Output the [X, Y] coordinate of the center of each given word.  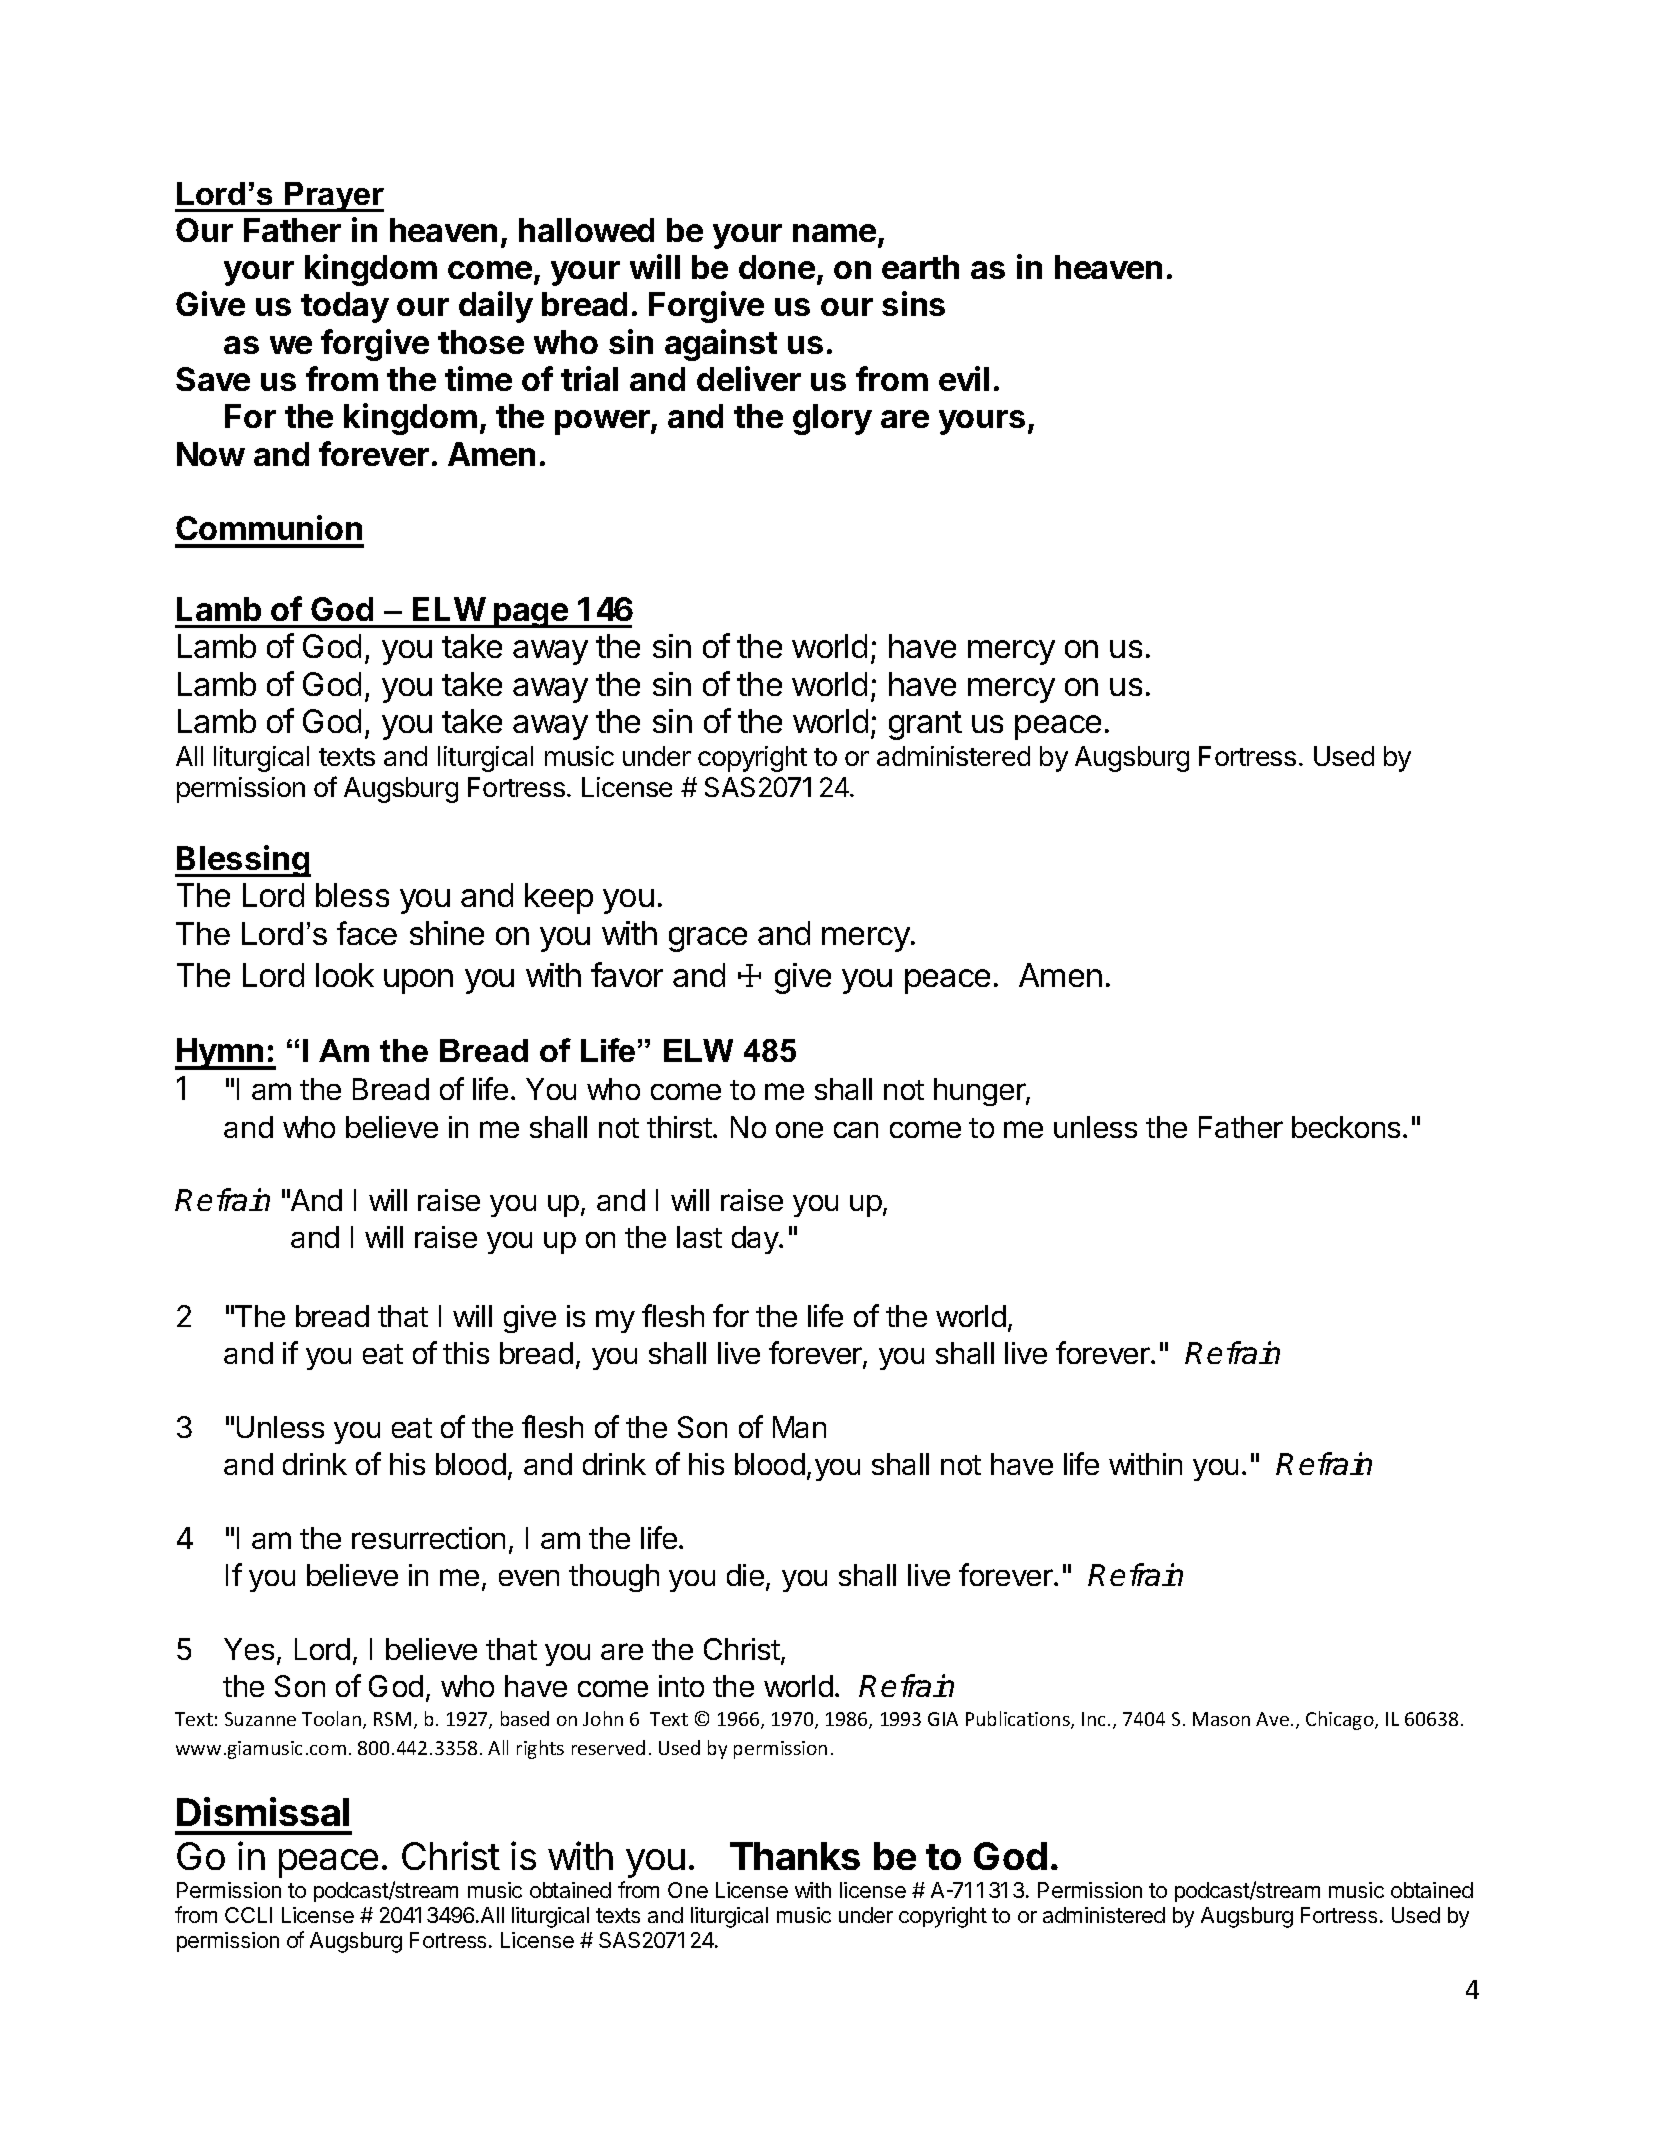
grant [925, 725]
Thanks [795, 1856]
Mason [1221, 1719]
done [777, 267]
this [466, 1353]
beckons [1346, 1127]
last [699, 1237]
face [367, 933]
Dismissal [263, 1811]
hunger [980, 1092]
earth [920, 267]
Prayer [333, 197]
